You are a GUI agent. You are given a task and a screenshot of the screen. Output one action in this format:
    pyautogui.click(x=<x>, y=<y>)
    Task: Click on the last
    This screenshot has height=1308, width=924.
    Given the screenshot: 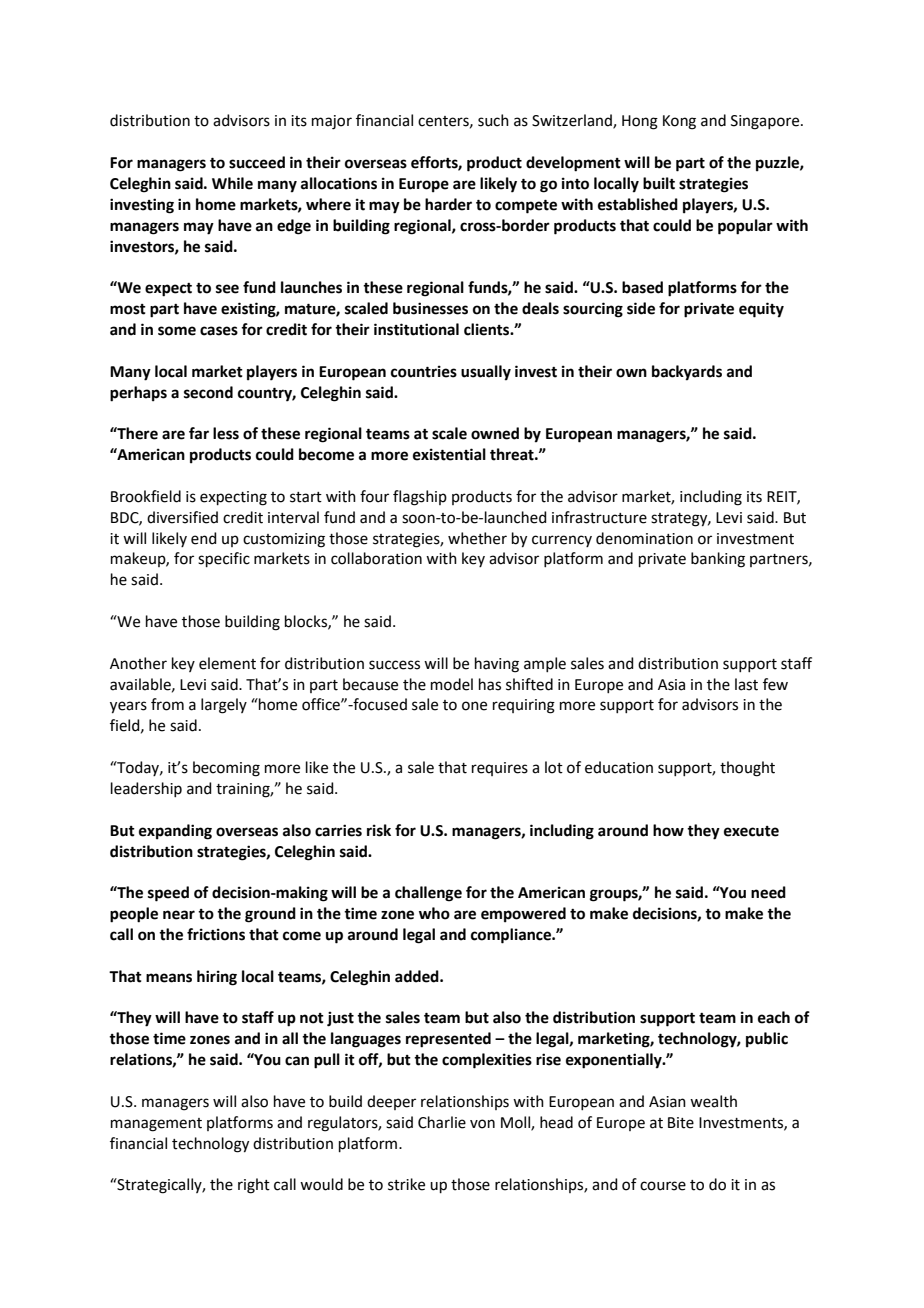 What is the action you would take?
    pyautogui.click(x=746, y=684)
